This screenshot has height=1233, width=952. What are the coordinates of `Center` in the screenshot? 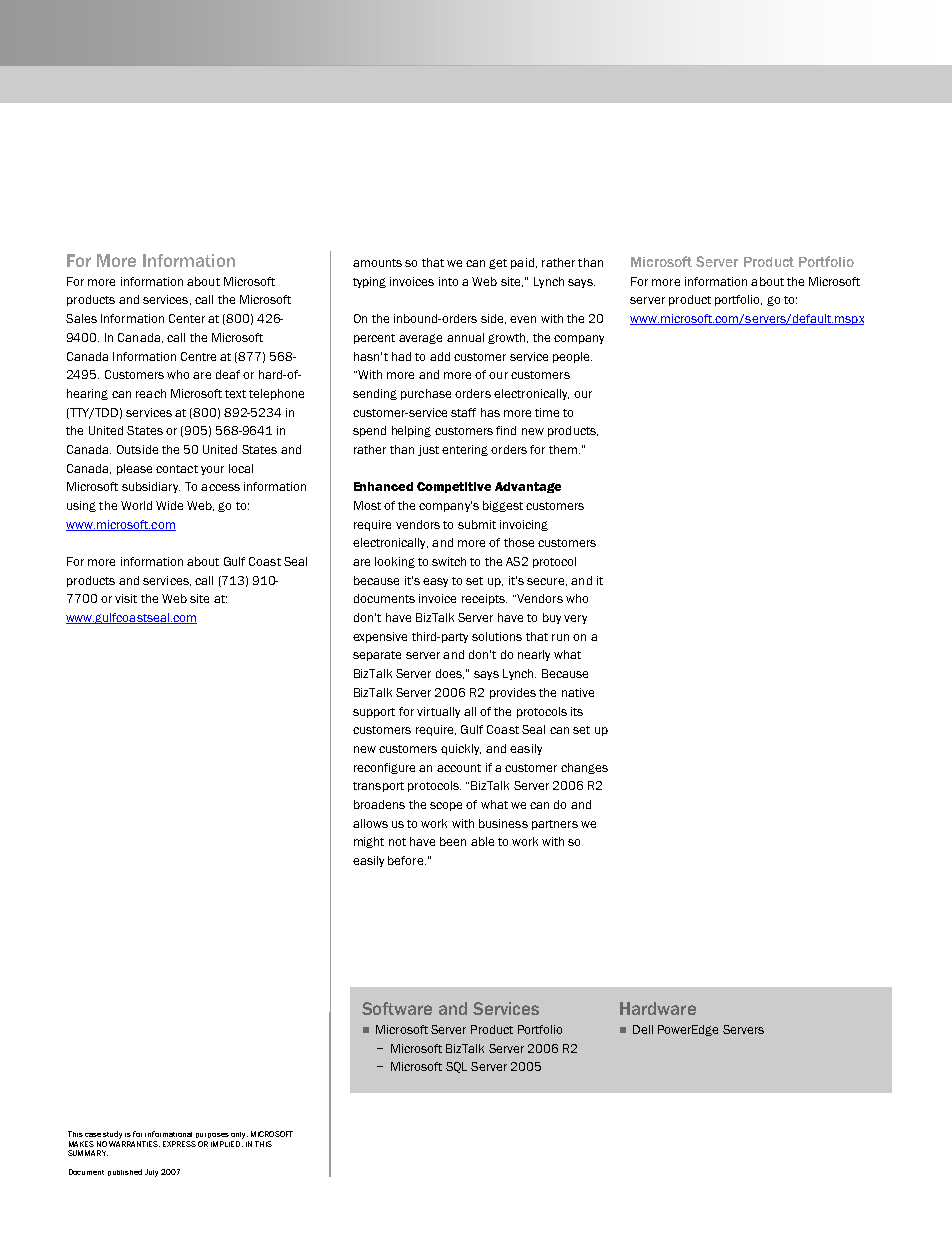 It's located at (187, 318).
